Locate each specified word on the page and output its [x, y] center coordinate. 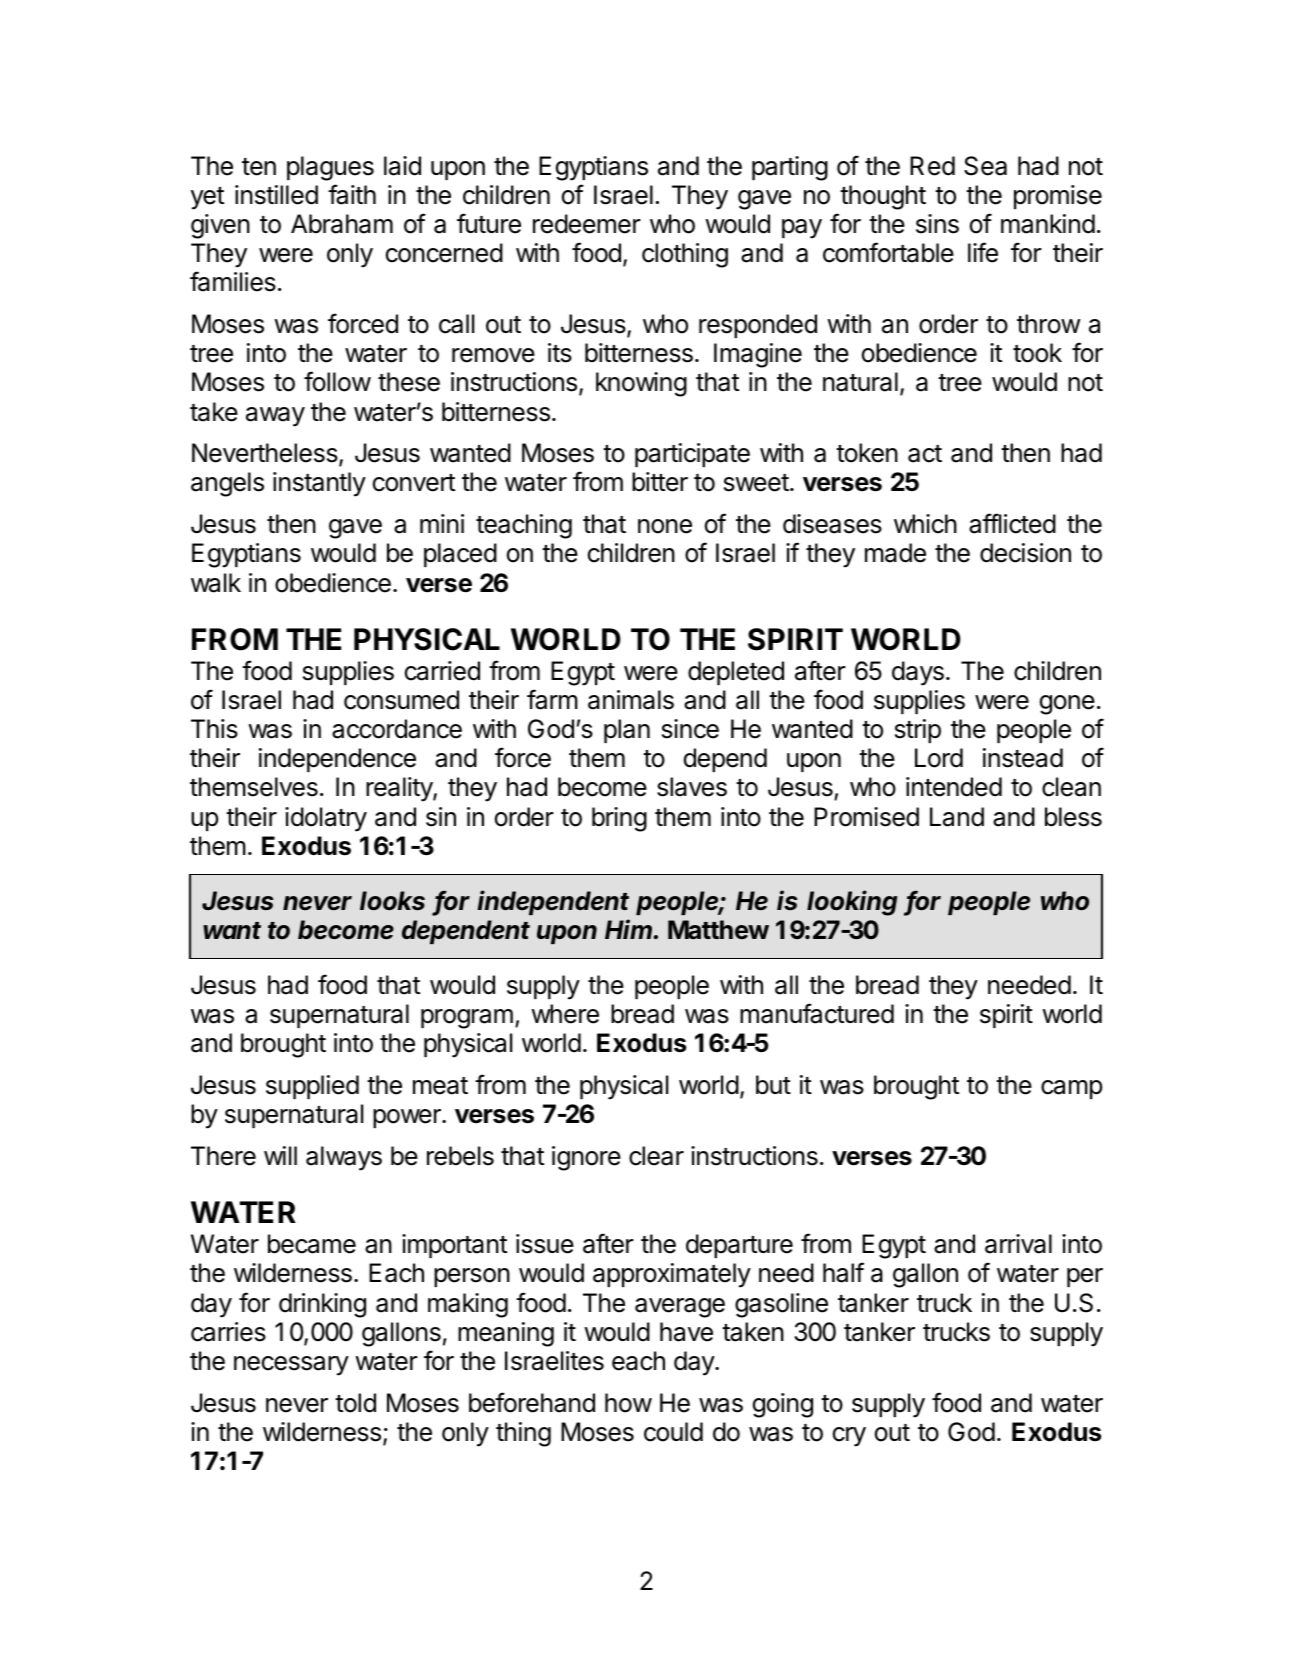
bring [619, 819]
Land [957, 817]
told [355, 1403]
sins [937, 224]
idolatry [326, 819]
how [628, 1403]
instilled [276, 195]
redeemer [587, 224]
